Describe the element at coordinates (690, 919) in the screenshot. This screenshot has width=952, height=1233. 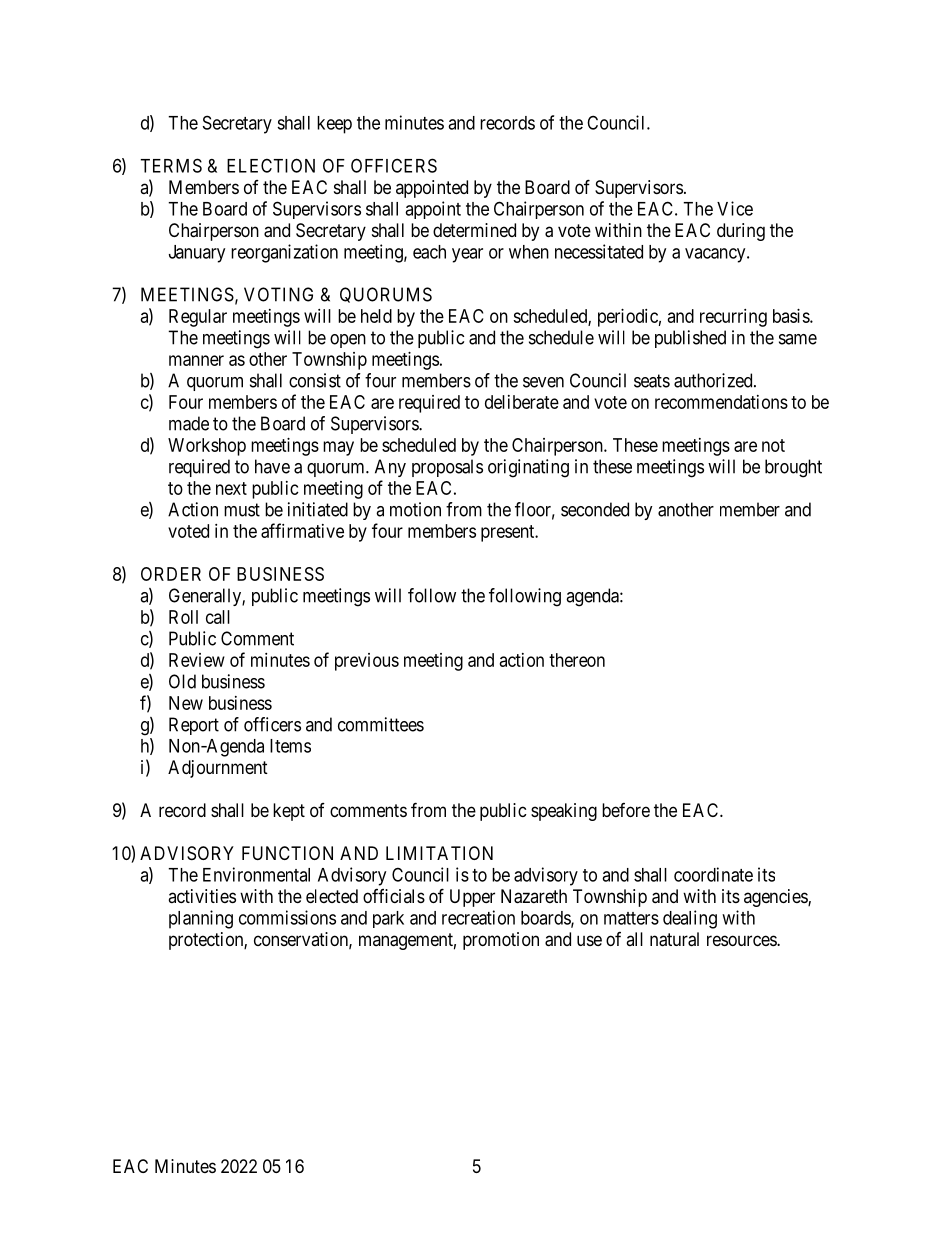
I see `dealing` at that location.
